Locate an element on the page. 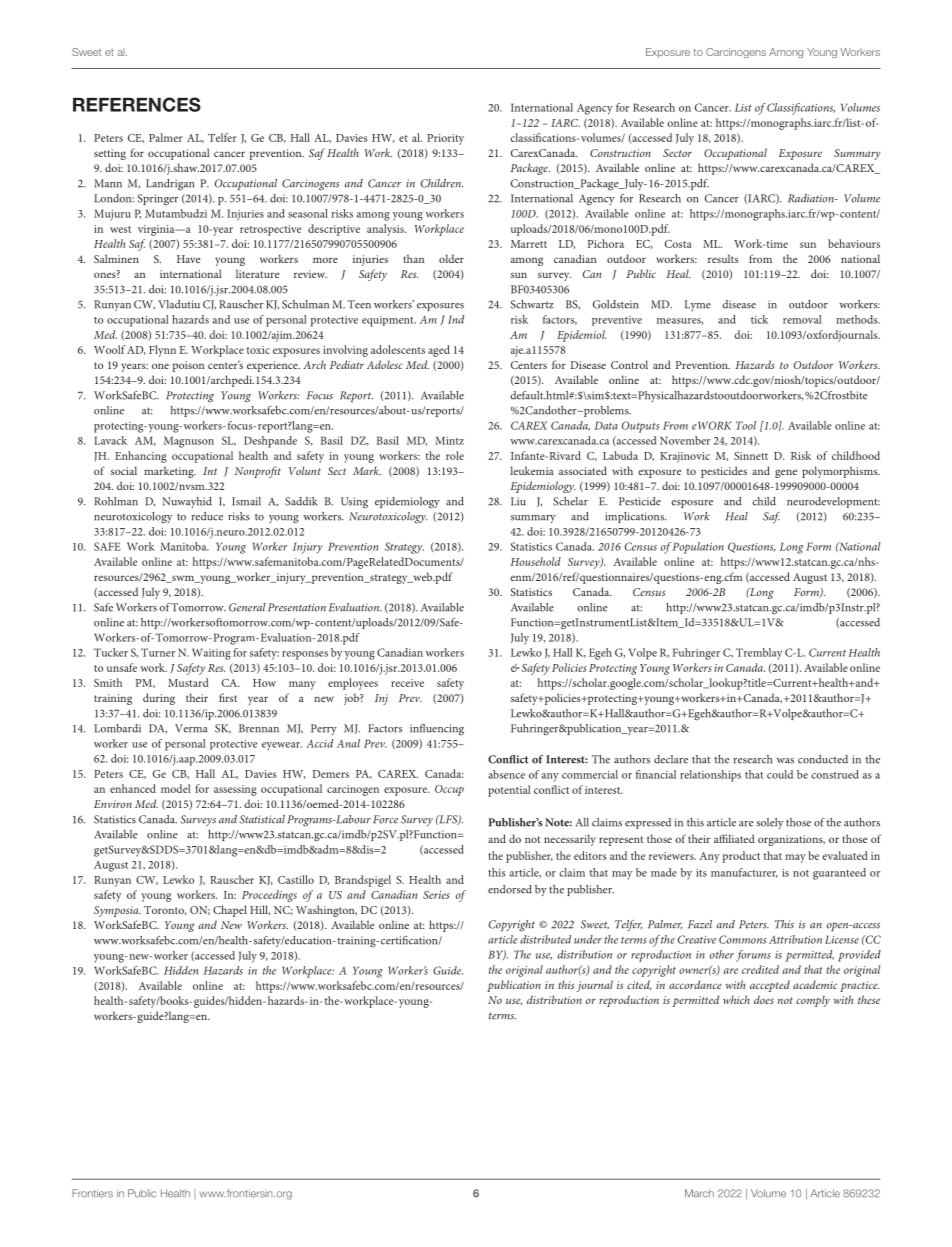 The image size is (952, 1247). tick is located at coordinates (759, 319).
